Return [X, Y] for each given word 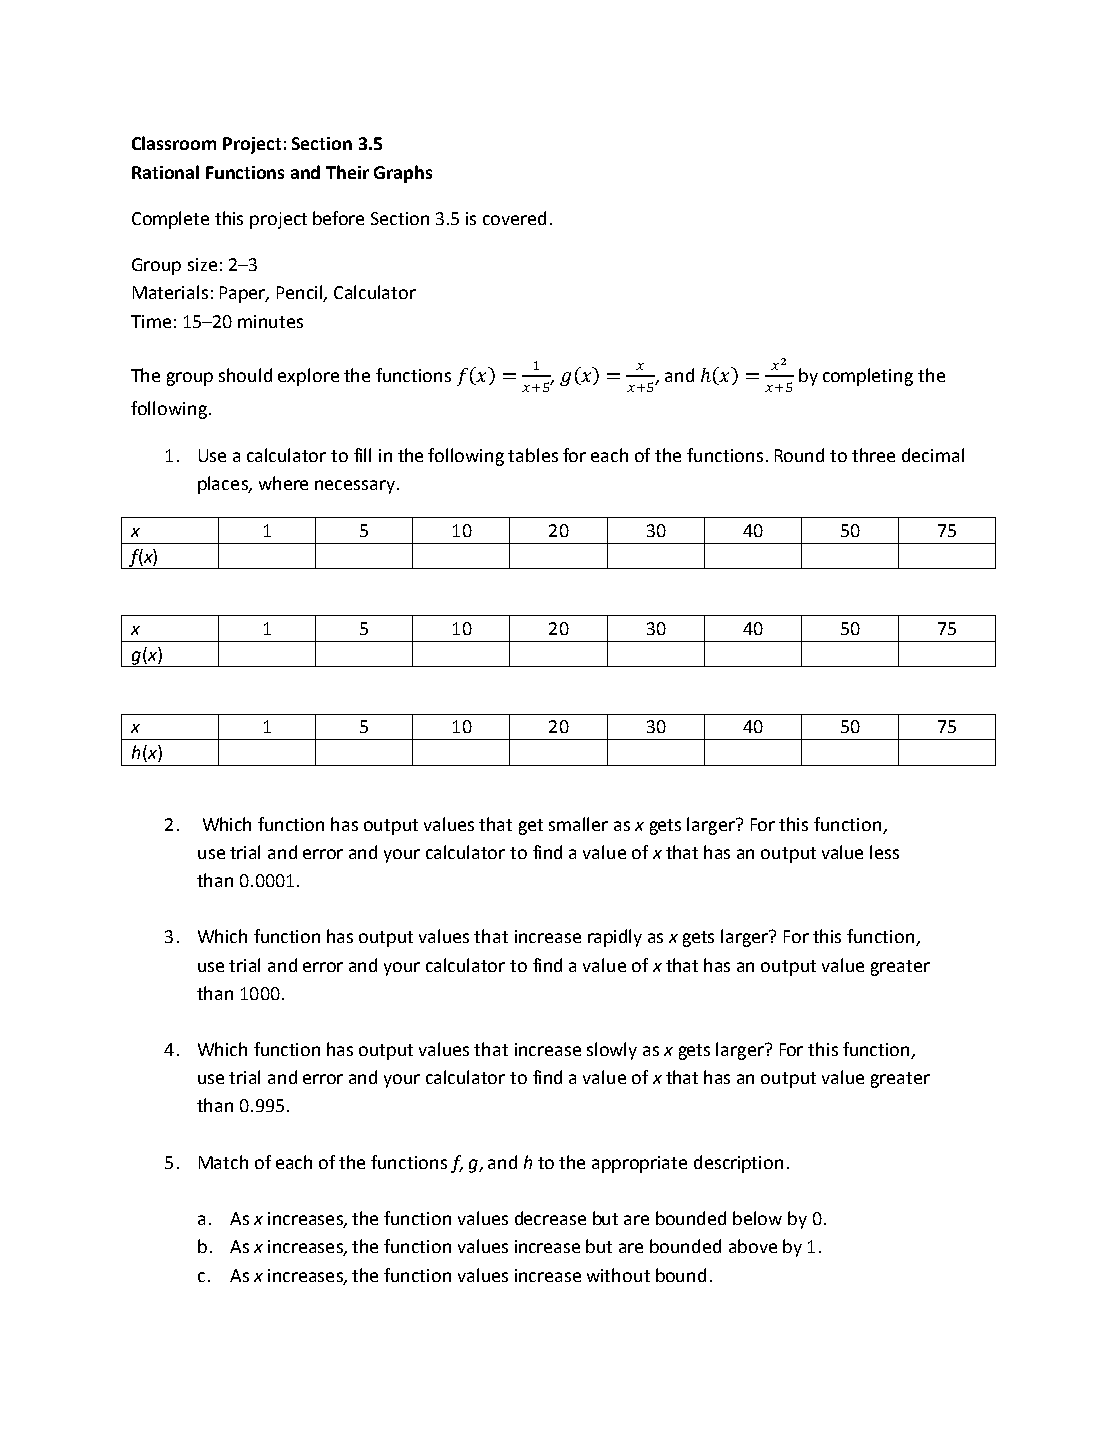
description [738, 1164]
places [224, 485]
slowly [612, 1051]
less [884, 852]
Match [223, 1162]
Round [799, 455]
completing [868, 377]
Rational [165, 172]
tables [533, 455]
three [873, 455]
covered [514, 218]
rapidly [615, 938]
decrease [550, 1218]
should [245, 375]
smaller [578, 824]
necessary [355, 487]
